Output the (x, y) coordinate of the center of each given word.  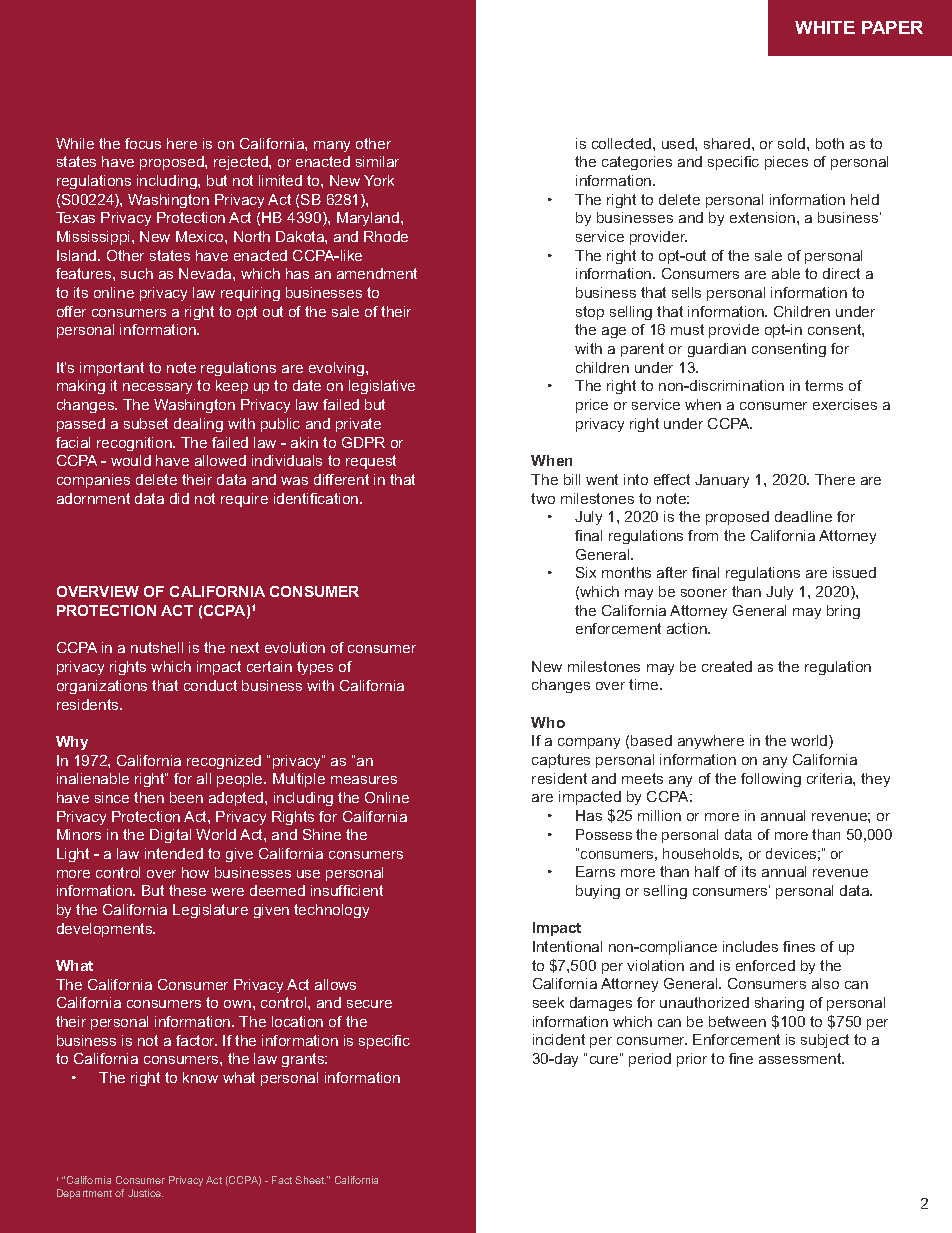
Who (548, 722)
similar (377, 161)
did (179, 498)
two (543, 498)
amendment (377, 273)
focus (143, 143)
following (771, 780)
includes (750, 946)
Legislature (210, 911)
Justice (145, 1193)
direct (841, 273)
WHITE (825, 27)
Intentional (567, 946)
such (137, 273)
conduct (210, 685)
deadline (803, 516)
